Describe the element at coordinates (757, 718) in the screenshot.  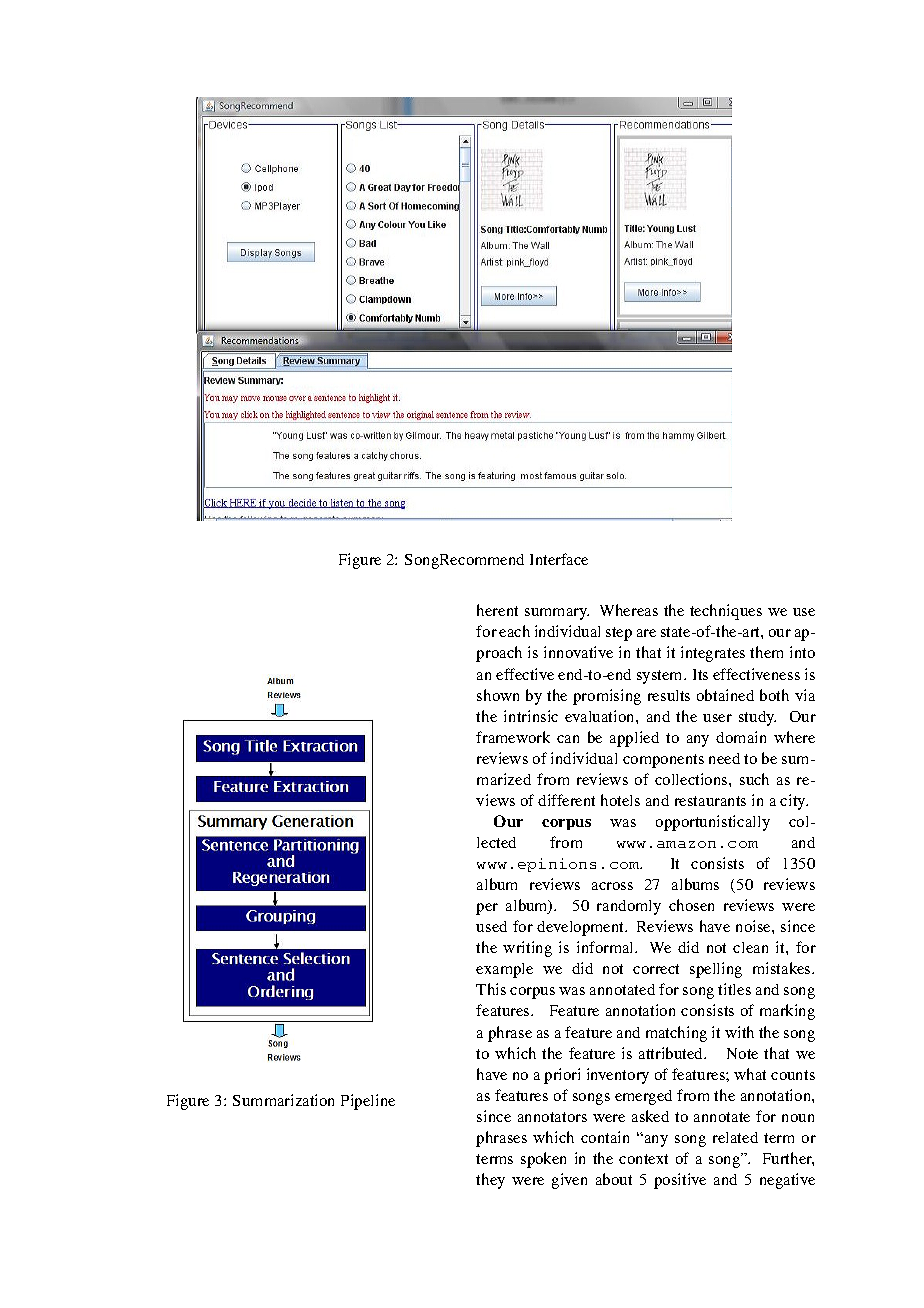
I see `study` at that location.
